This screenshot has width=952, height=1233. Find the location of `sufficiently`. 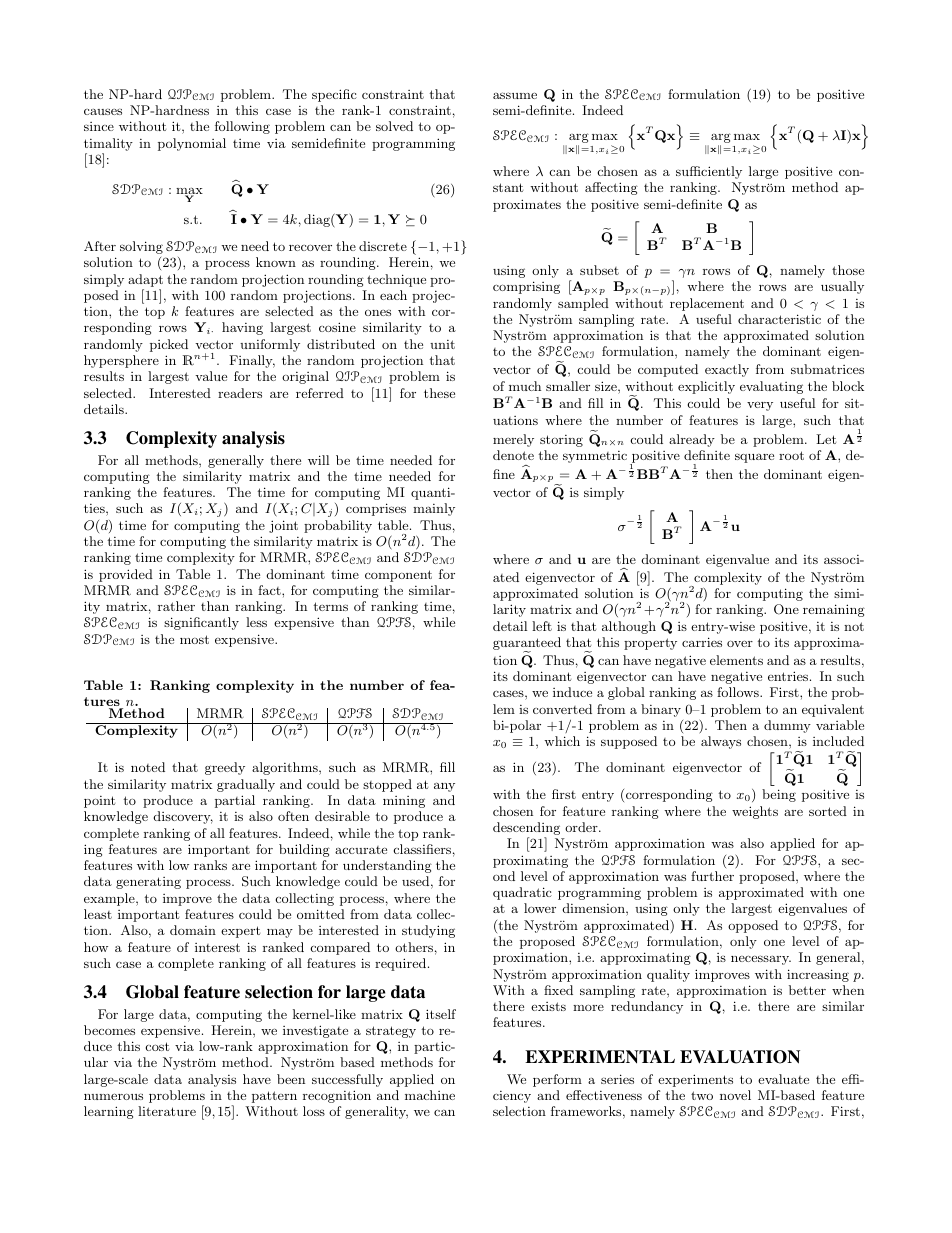

sufficiently is located at coordinates (709, 172).
